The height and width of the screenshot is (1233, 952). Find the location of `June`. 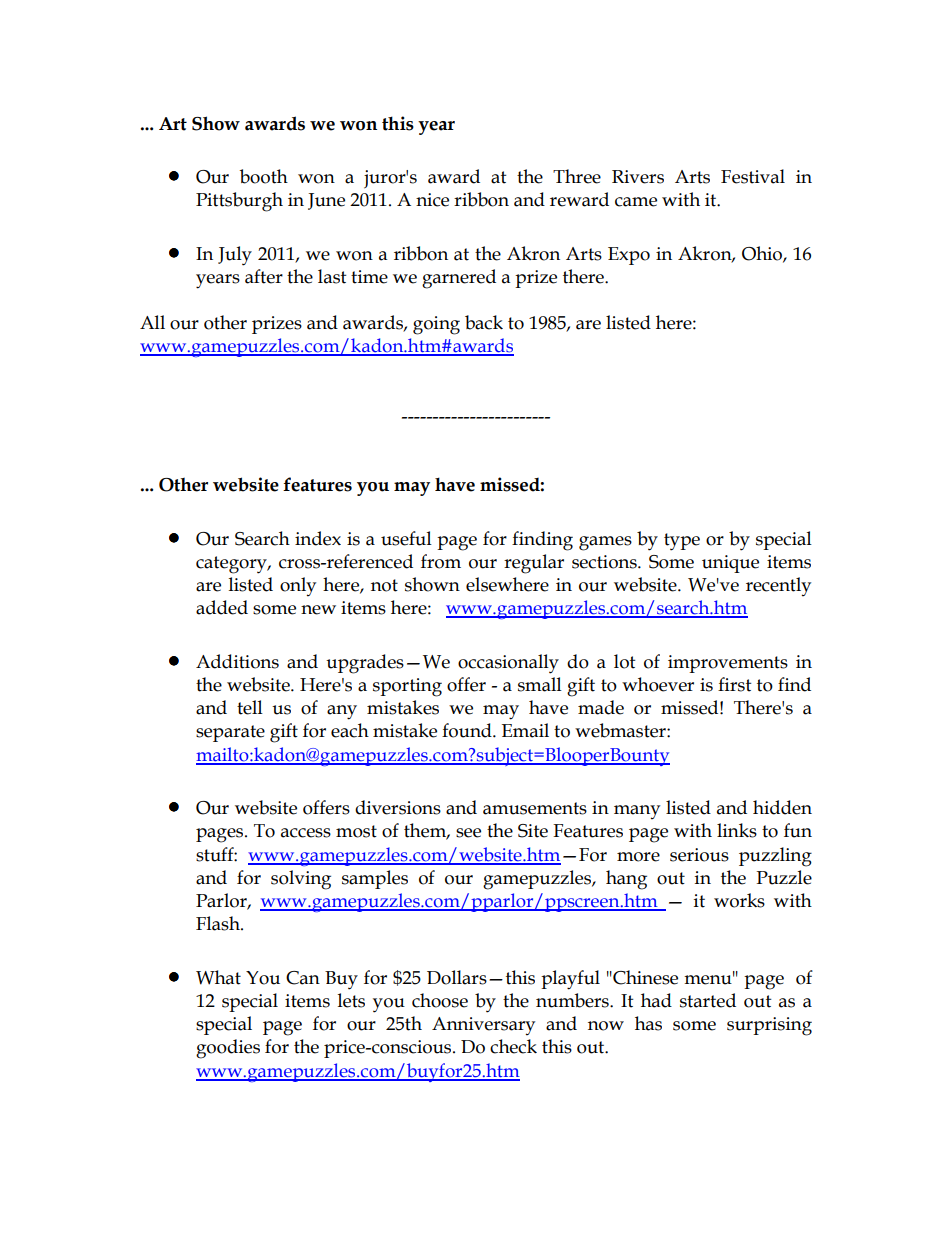

June is located at coordinates (326, 201).
